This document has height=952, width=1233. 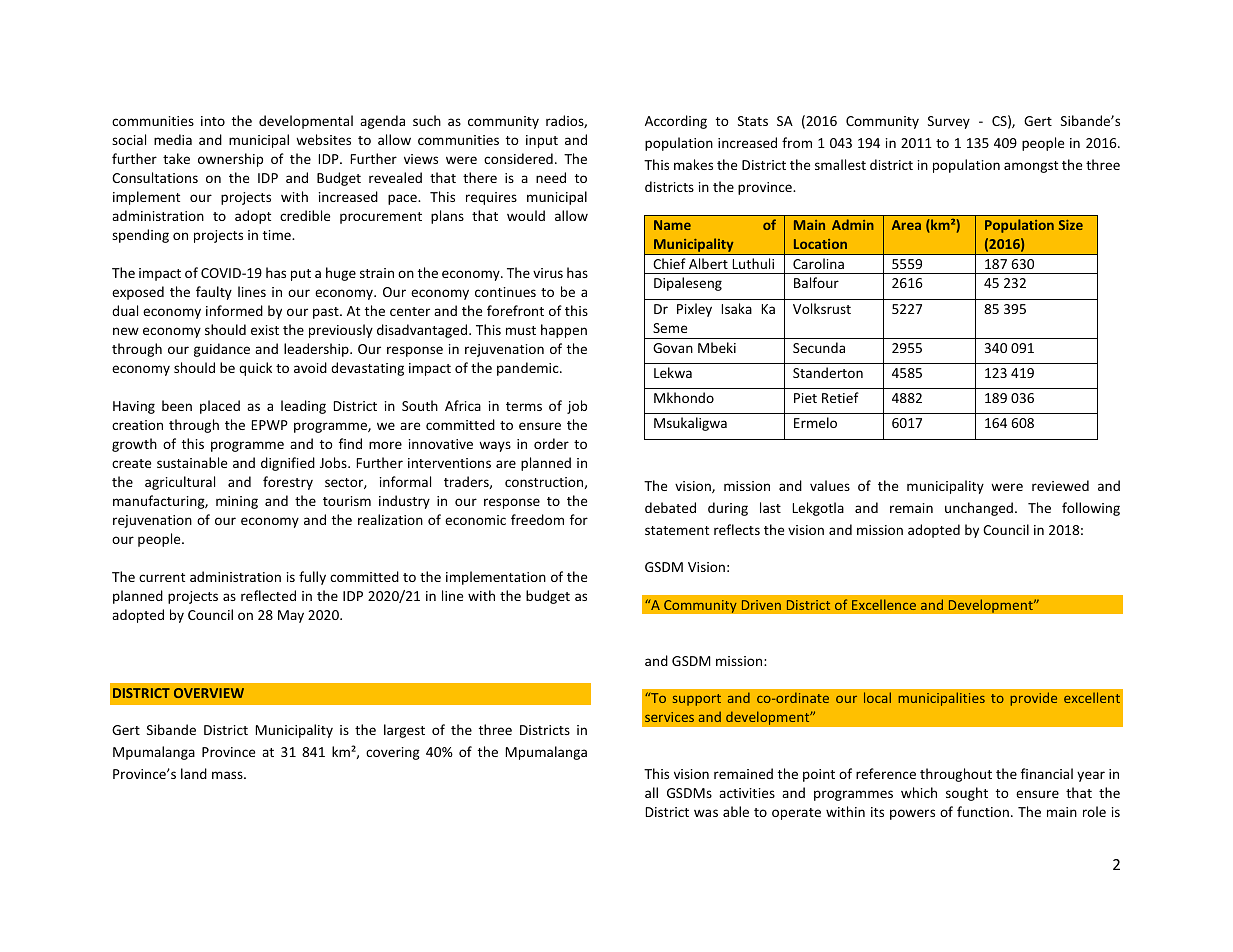 What do you see at coordinates (564, 331) in the document?
I see `happen` at bounding box center [564, 331].
